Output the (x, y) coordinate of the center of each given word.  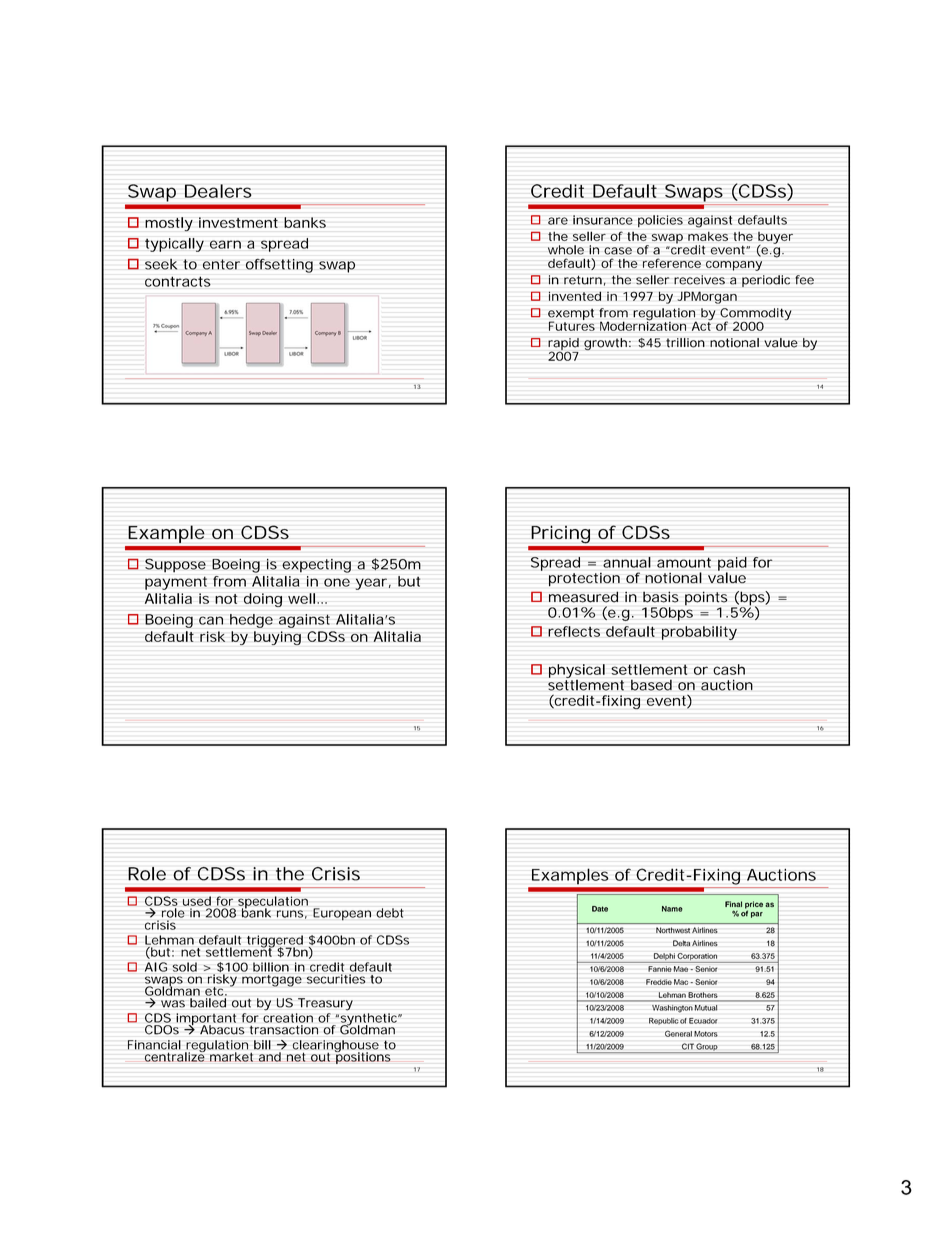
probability (699, 633)
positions (363, 1057)
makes (708, 236)
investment (238, 222)
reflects (574, 631)
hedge (251, 621)
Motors (706, 1034)
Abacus (222, 1030)
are (558, 221)
